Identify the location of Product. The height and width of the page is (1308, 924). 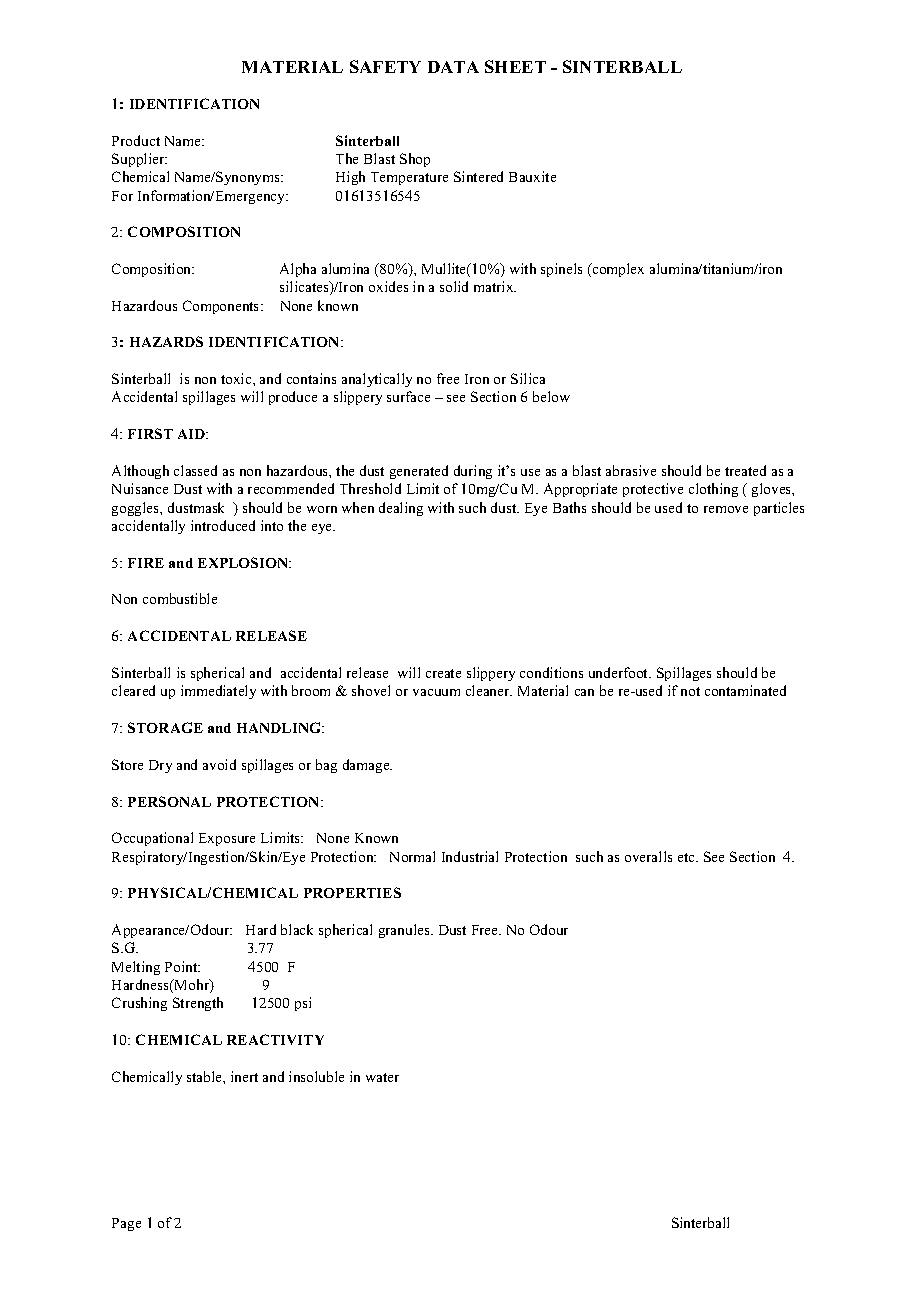
(136, 140).
